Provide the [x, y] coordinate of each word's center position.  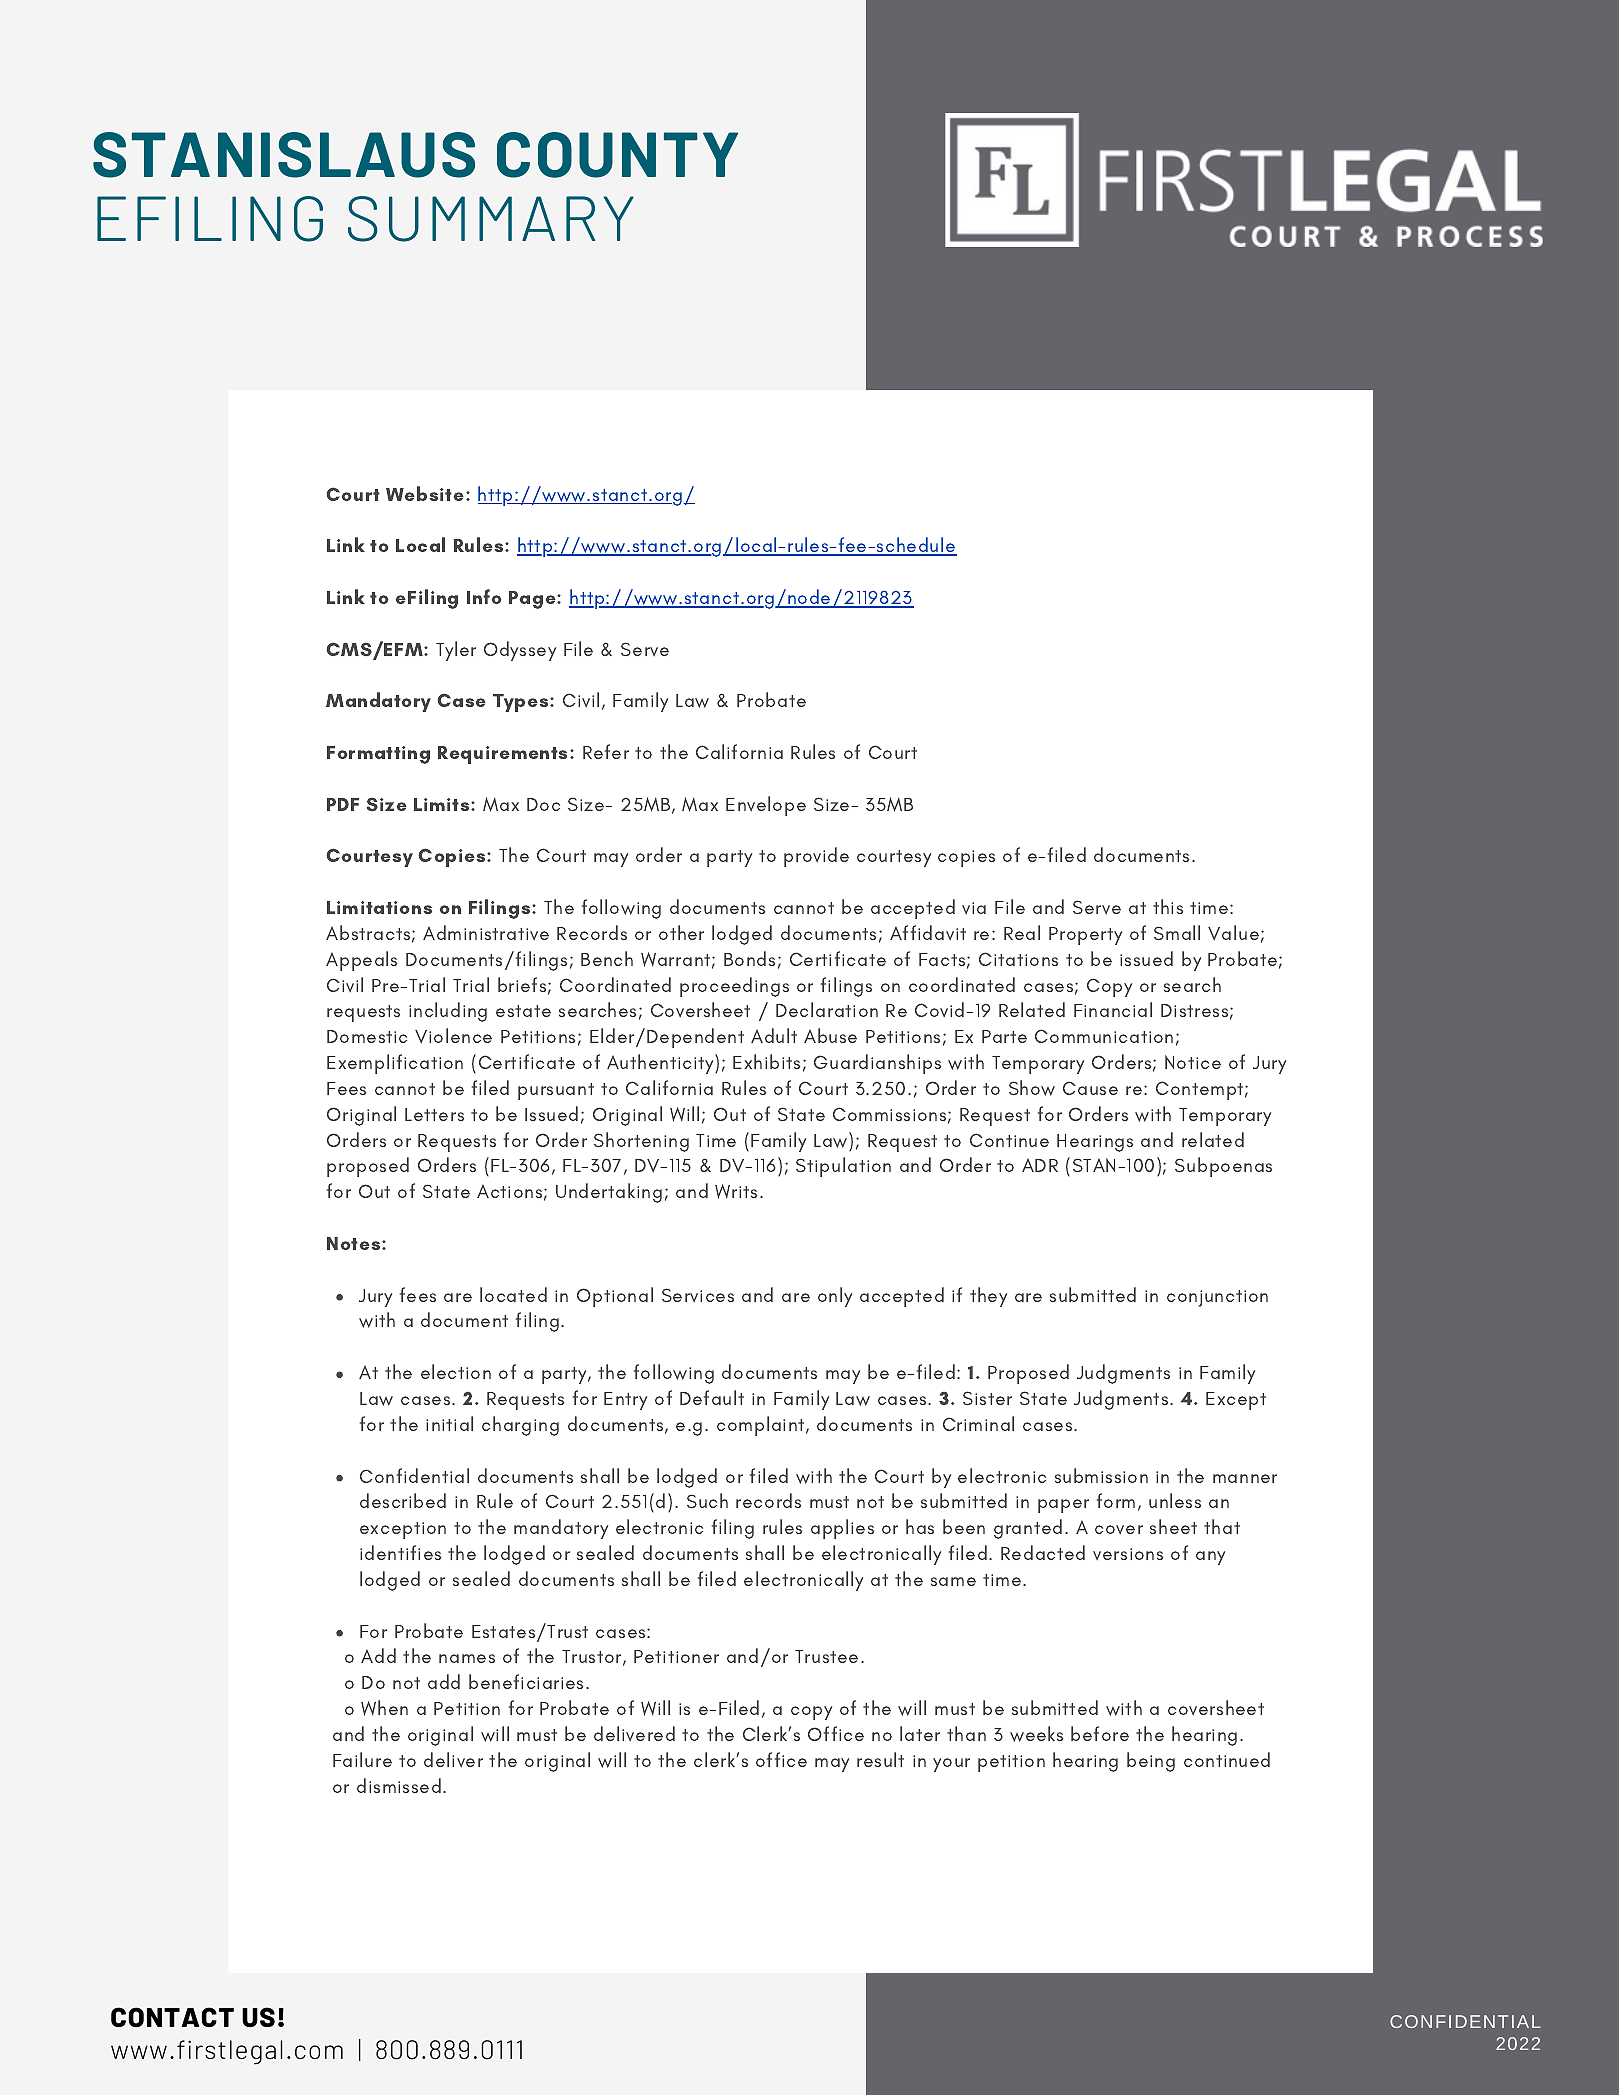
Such [707, 1500]
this [1168, 906]
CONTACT [172, 2017]
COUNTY [617, 155]
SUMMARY [491, 219]
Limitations [379, 907]
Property [1085, 936]
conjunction [1217, 1298]
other [681, 932]
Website [425, 493]
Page [533, 600]
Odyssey [520, 651]
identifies [400, 1552]
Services [698, 1295]
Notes [355, 1243]
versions [1128, 1554]
